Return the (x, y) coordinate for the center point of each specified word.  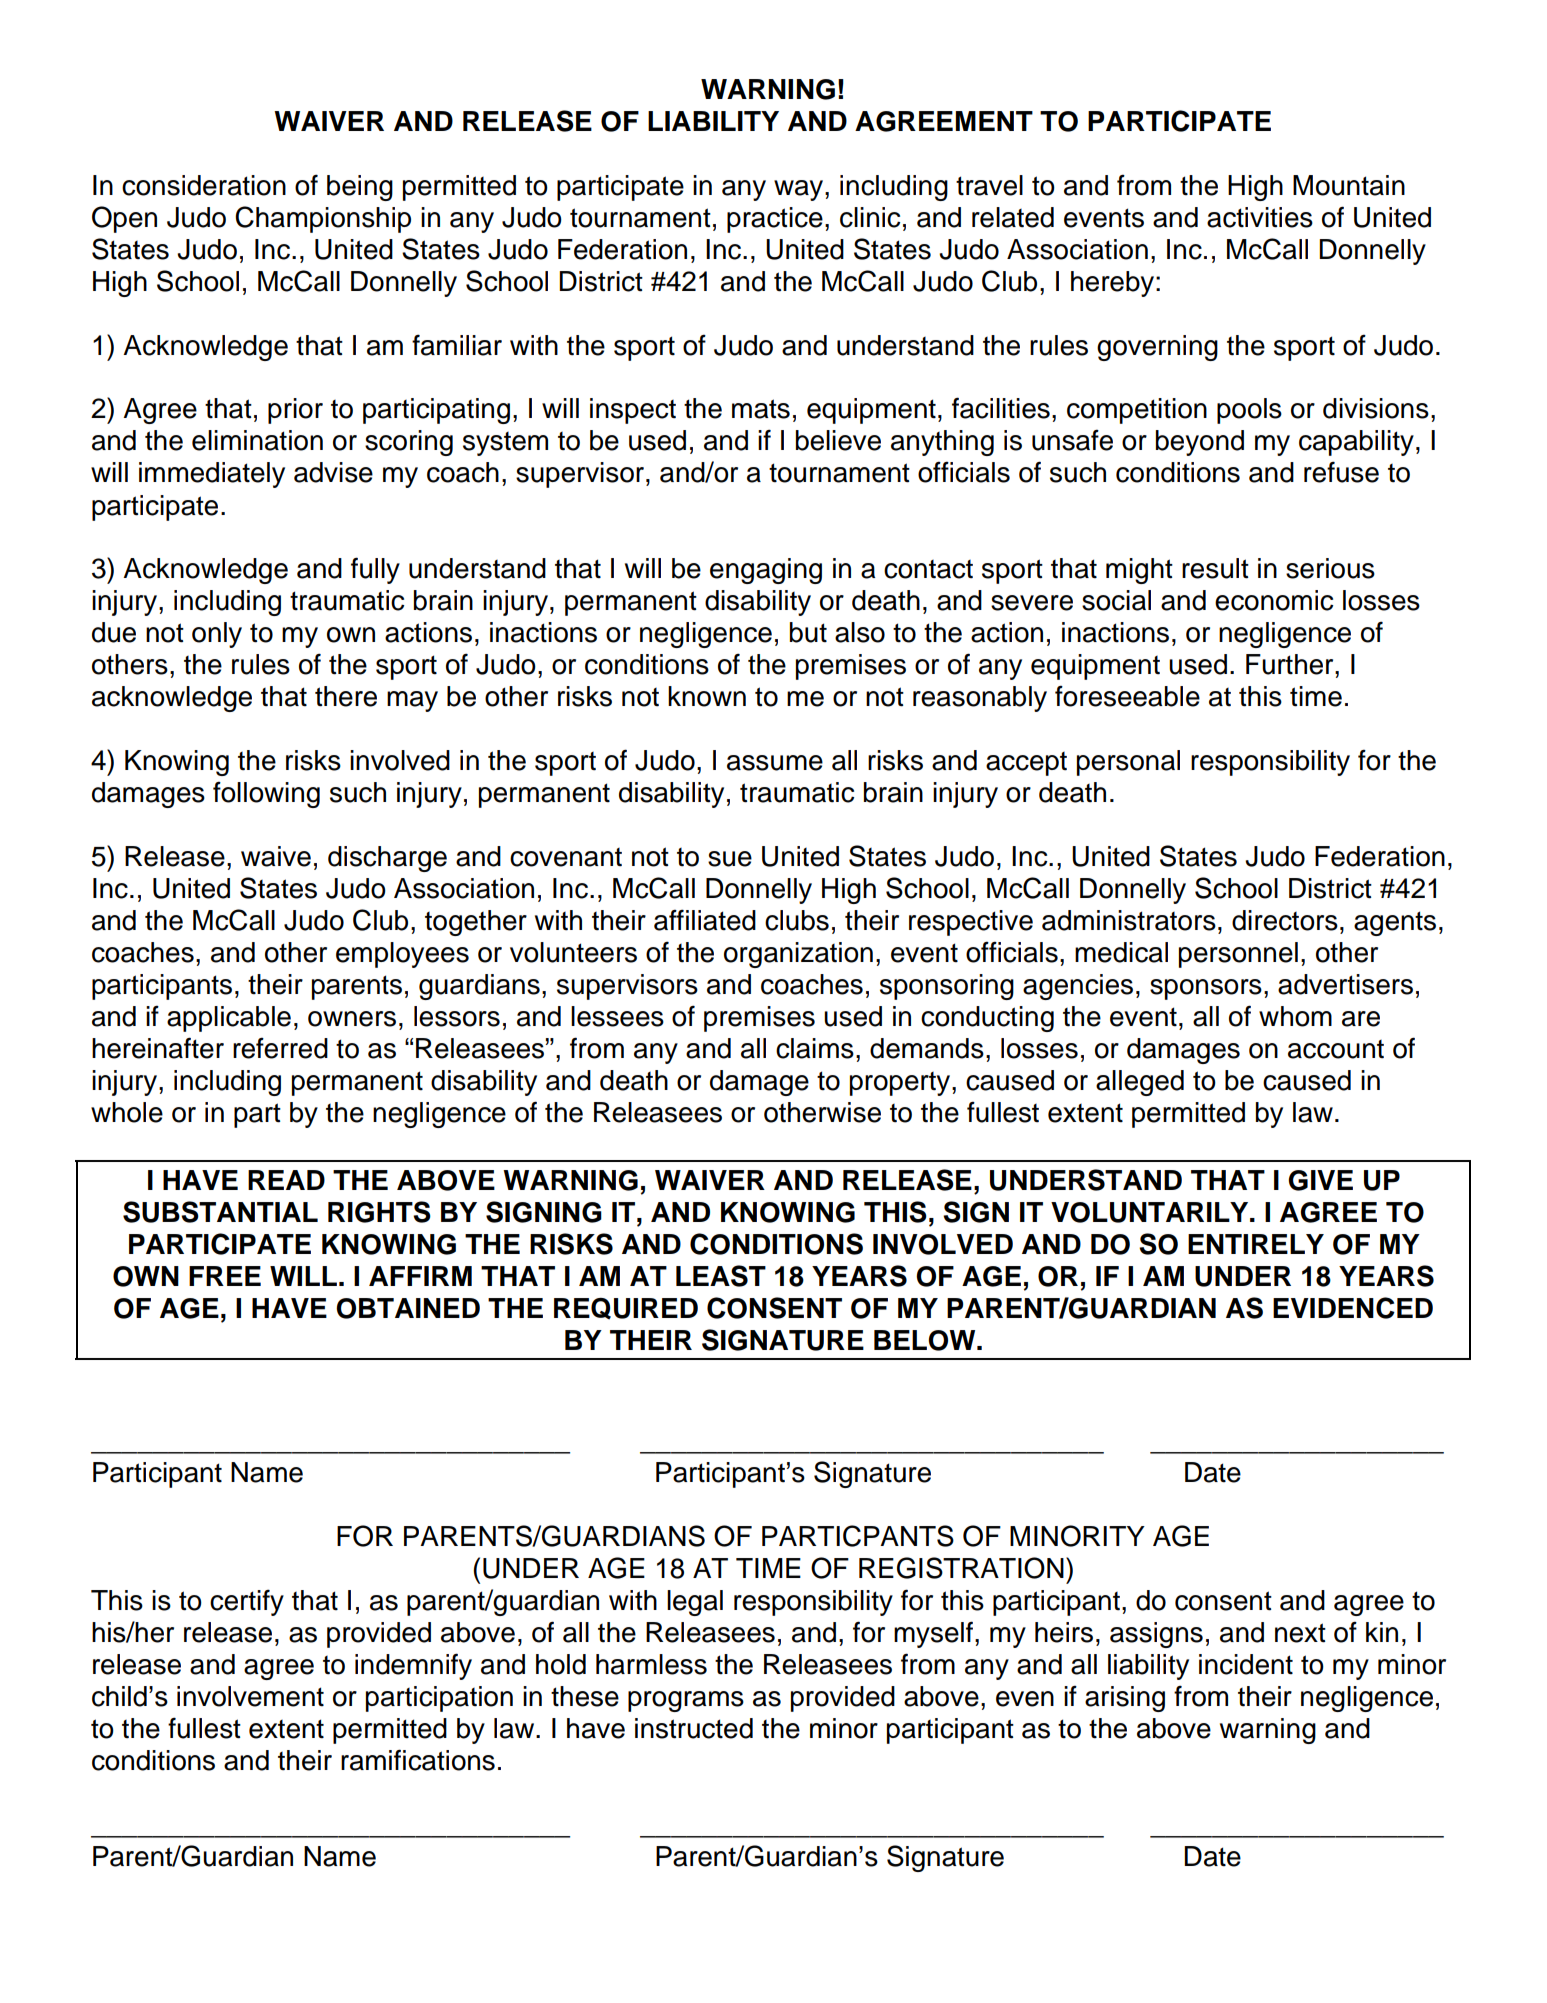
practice (775, 220)
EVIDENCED (1353, 1308)
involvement (250, 1696)
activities (1260, 217)
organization (798, 955)
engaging (766, 571)
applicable (229, 1019)
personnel (1238, 955)
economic (1274, 600)
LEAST (721, 1276)
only (217, 635)
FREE (225, 1276)
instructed (694, 1728)
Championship (323, 219)
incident (1246, 1664)
